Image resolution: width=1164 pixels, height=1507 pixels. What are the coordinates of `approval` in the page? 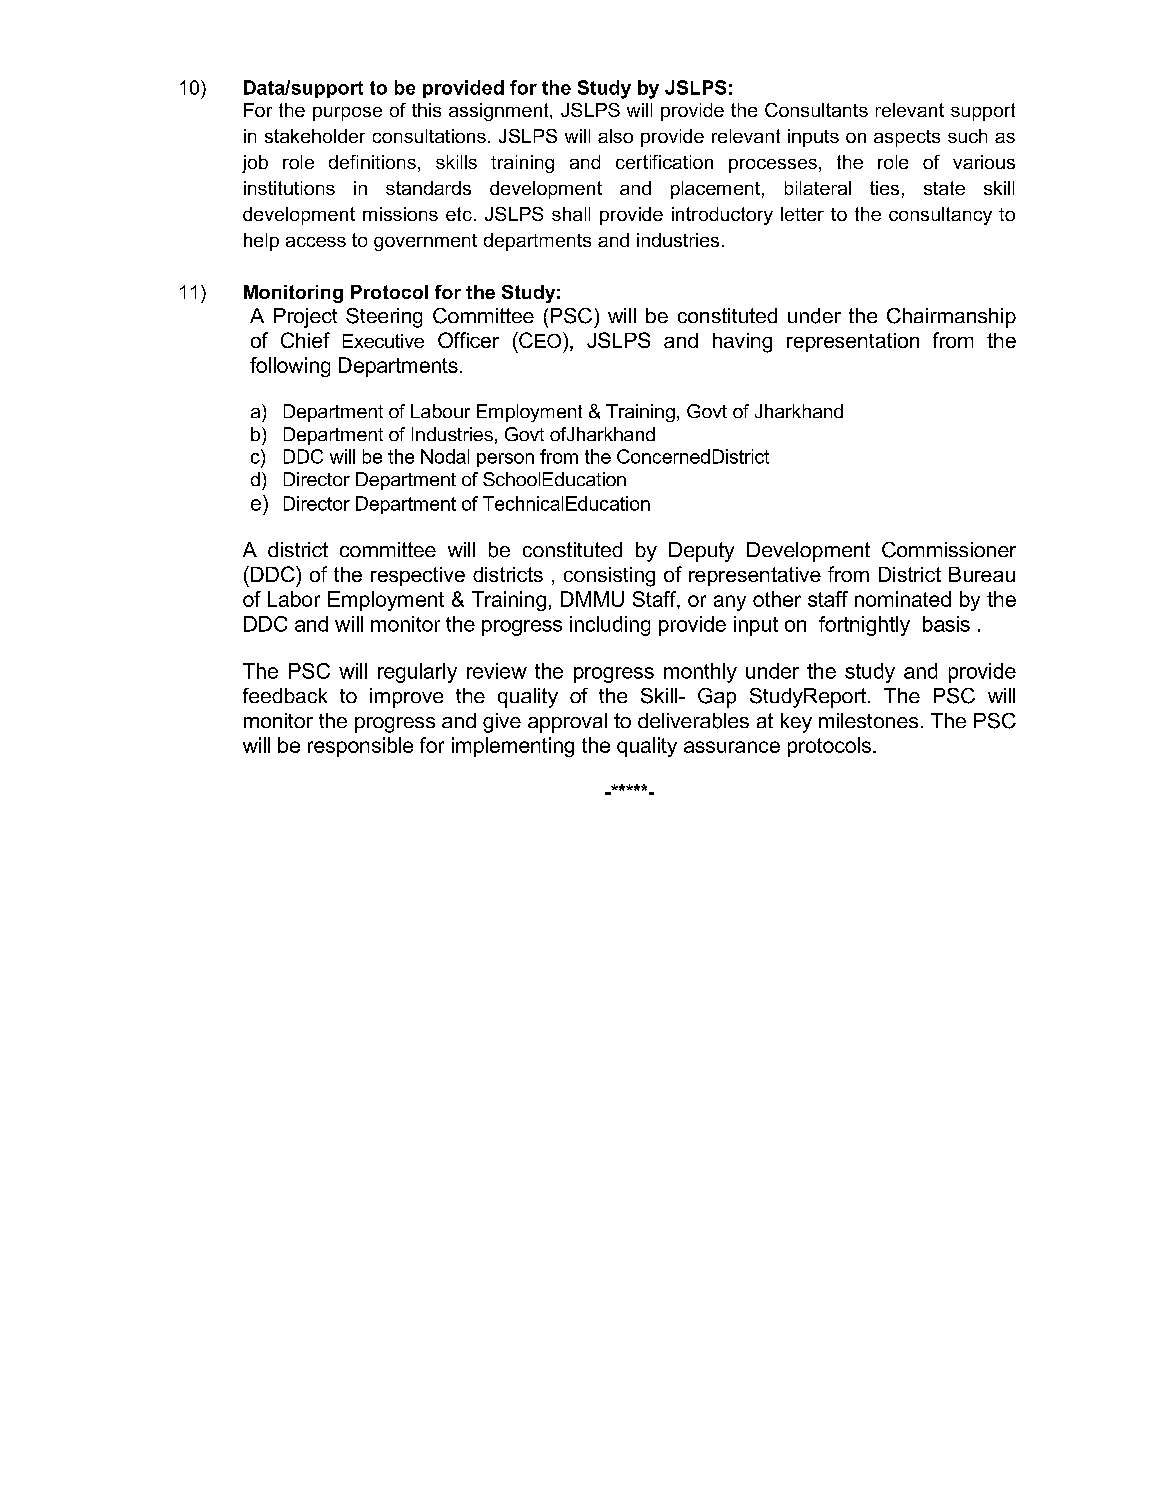 It's located at (567, 723).
